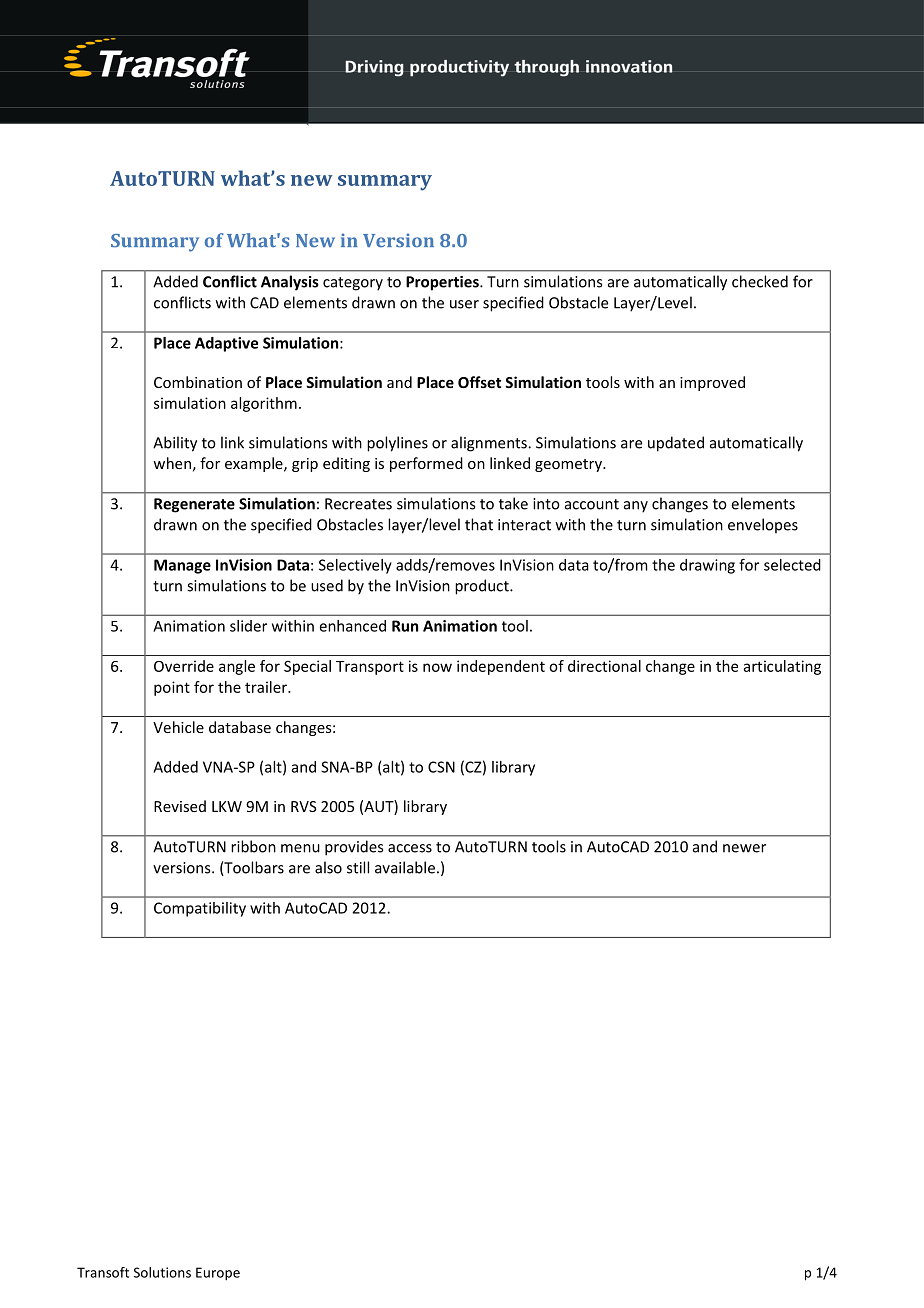 Image resolution: width=924 pixels, height=1308 pixels. I want to click on available, so click(405, 867).
